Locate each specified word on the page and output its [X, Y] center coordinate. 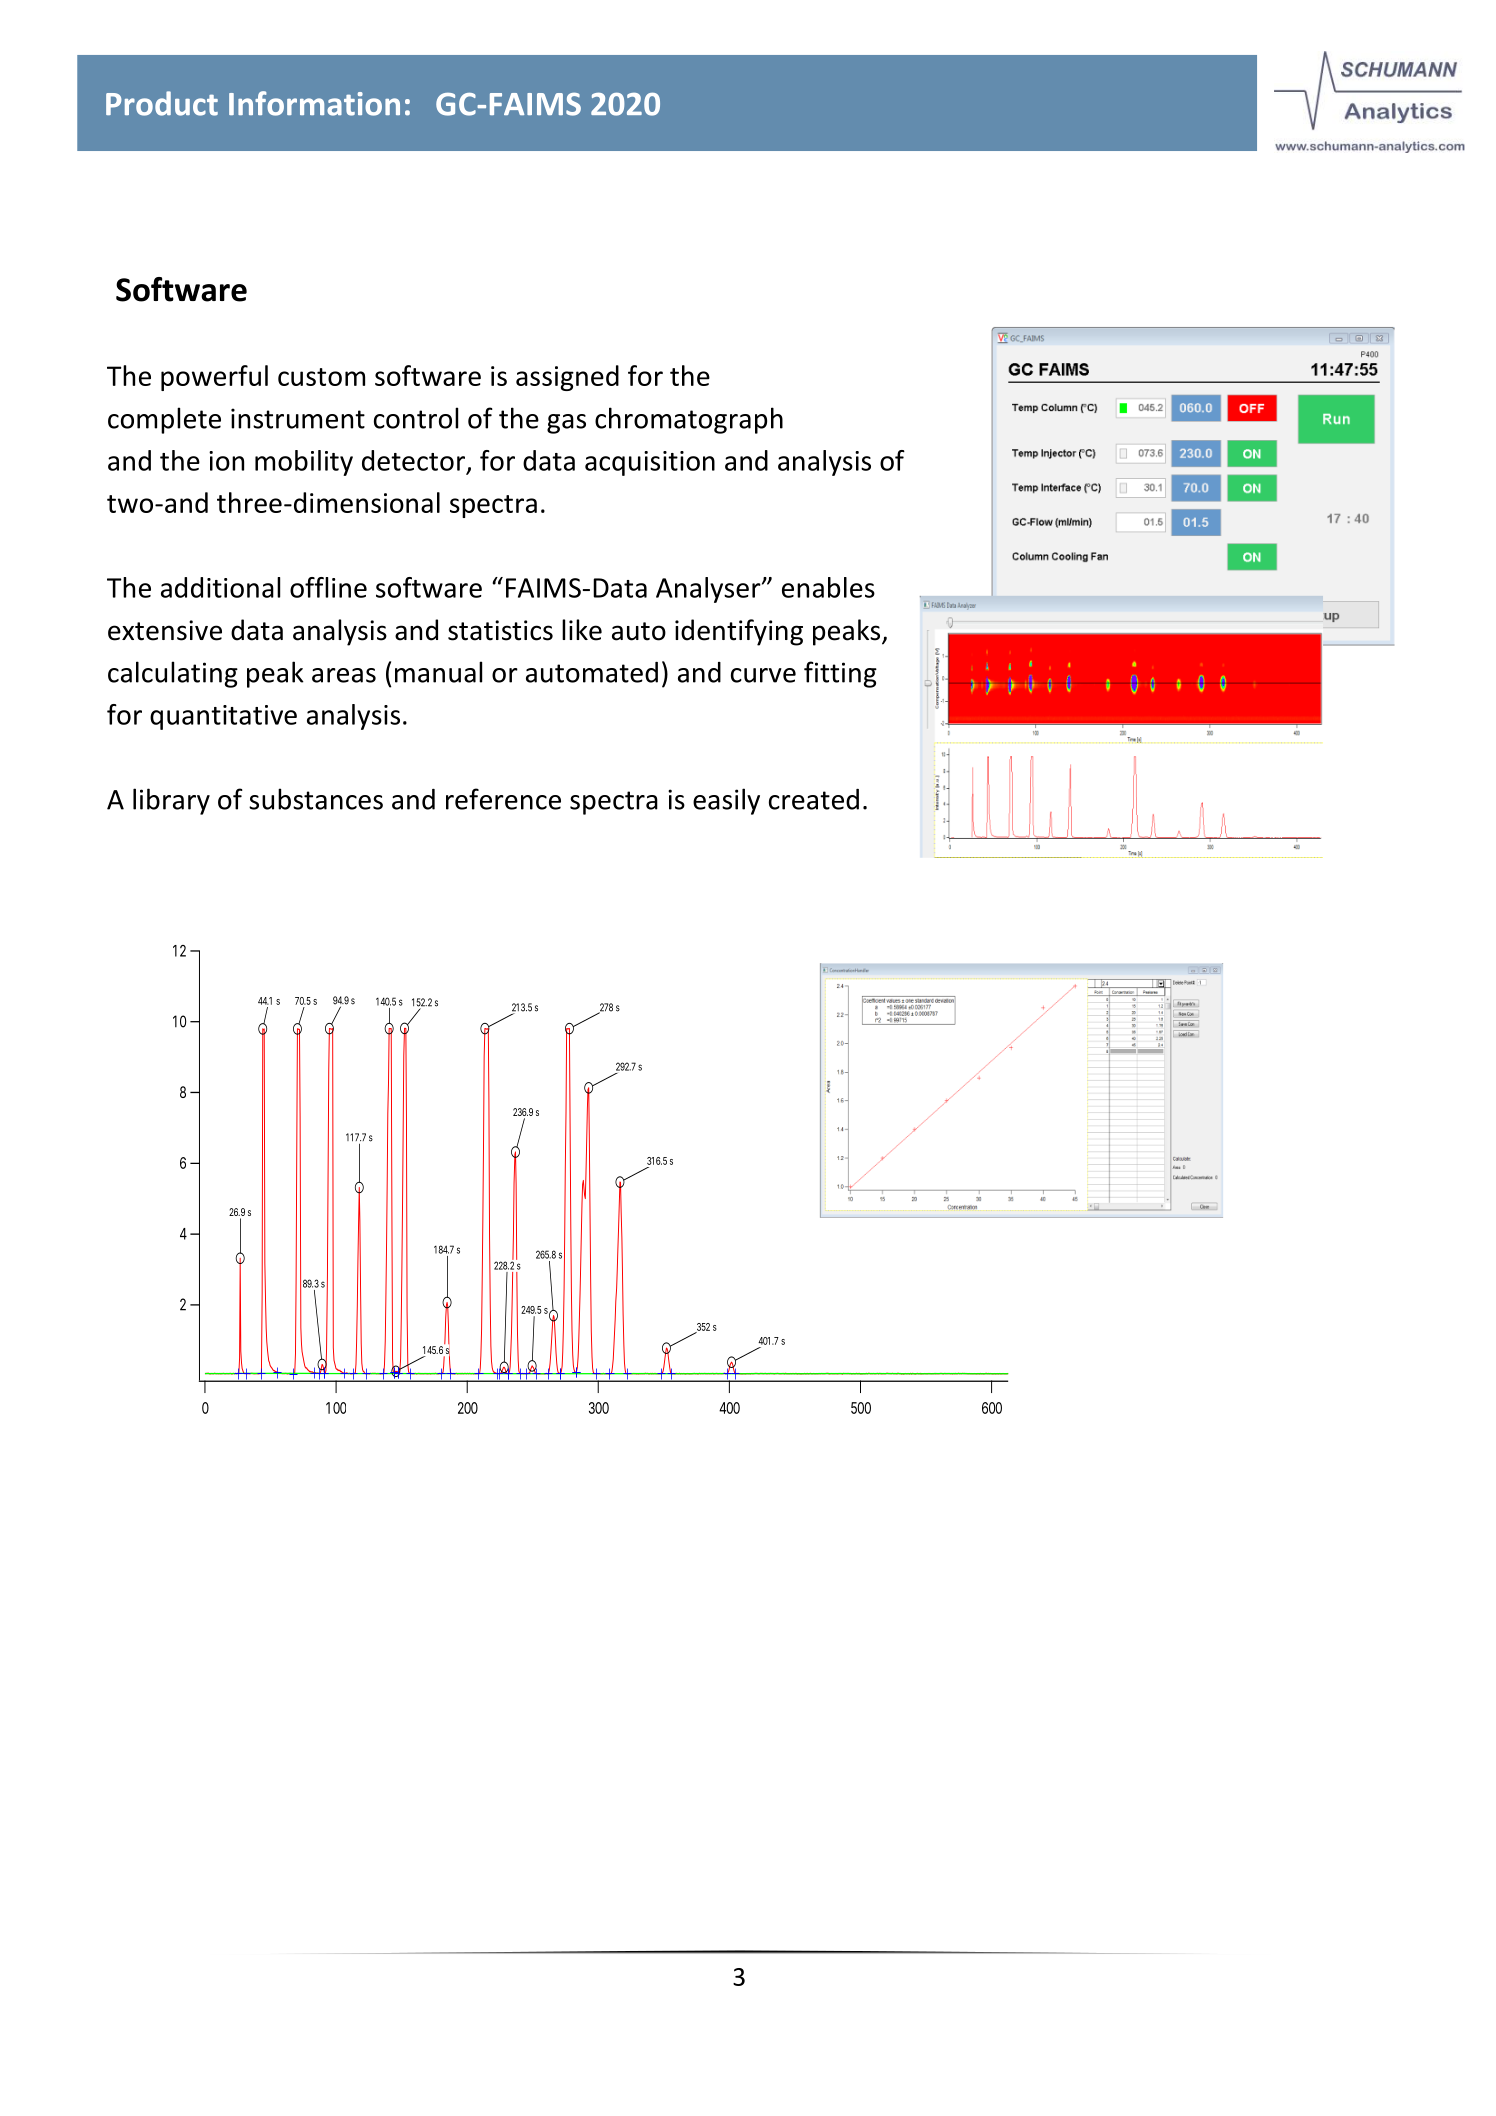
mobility [304, 463]
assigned [567, 378]
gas [566, 424]
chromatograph [689, 420]
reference [503, 799]
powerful [214, 378]
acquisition [650, 463]
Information [314, 103]
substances [316, 799]
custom [321, 377]
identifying [739, 632]
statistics [500, 630]
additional [220, 587]
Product [162, 103]
